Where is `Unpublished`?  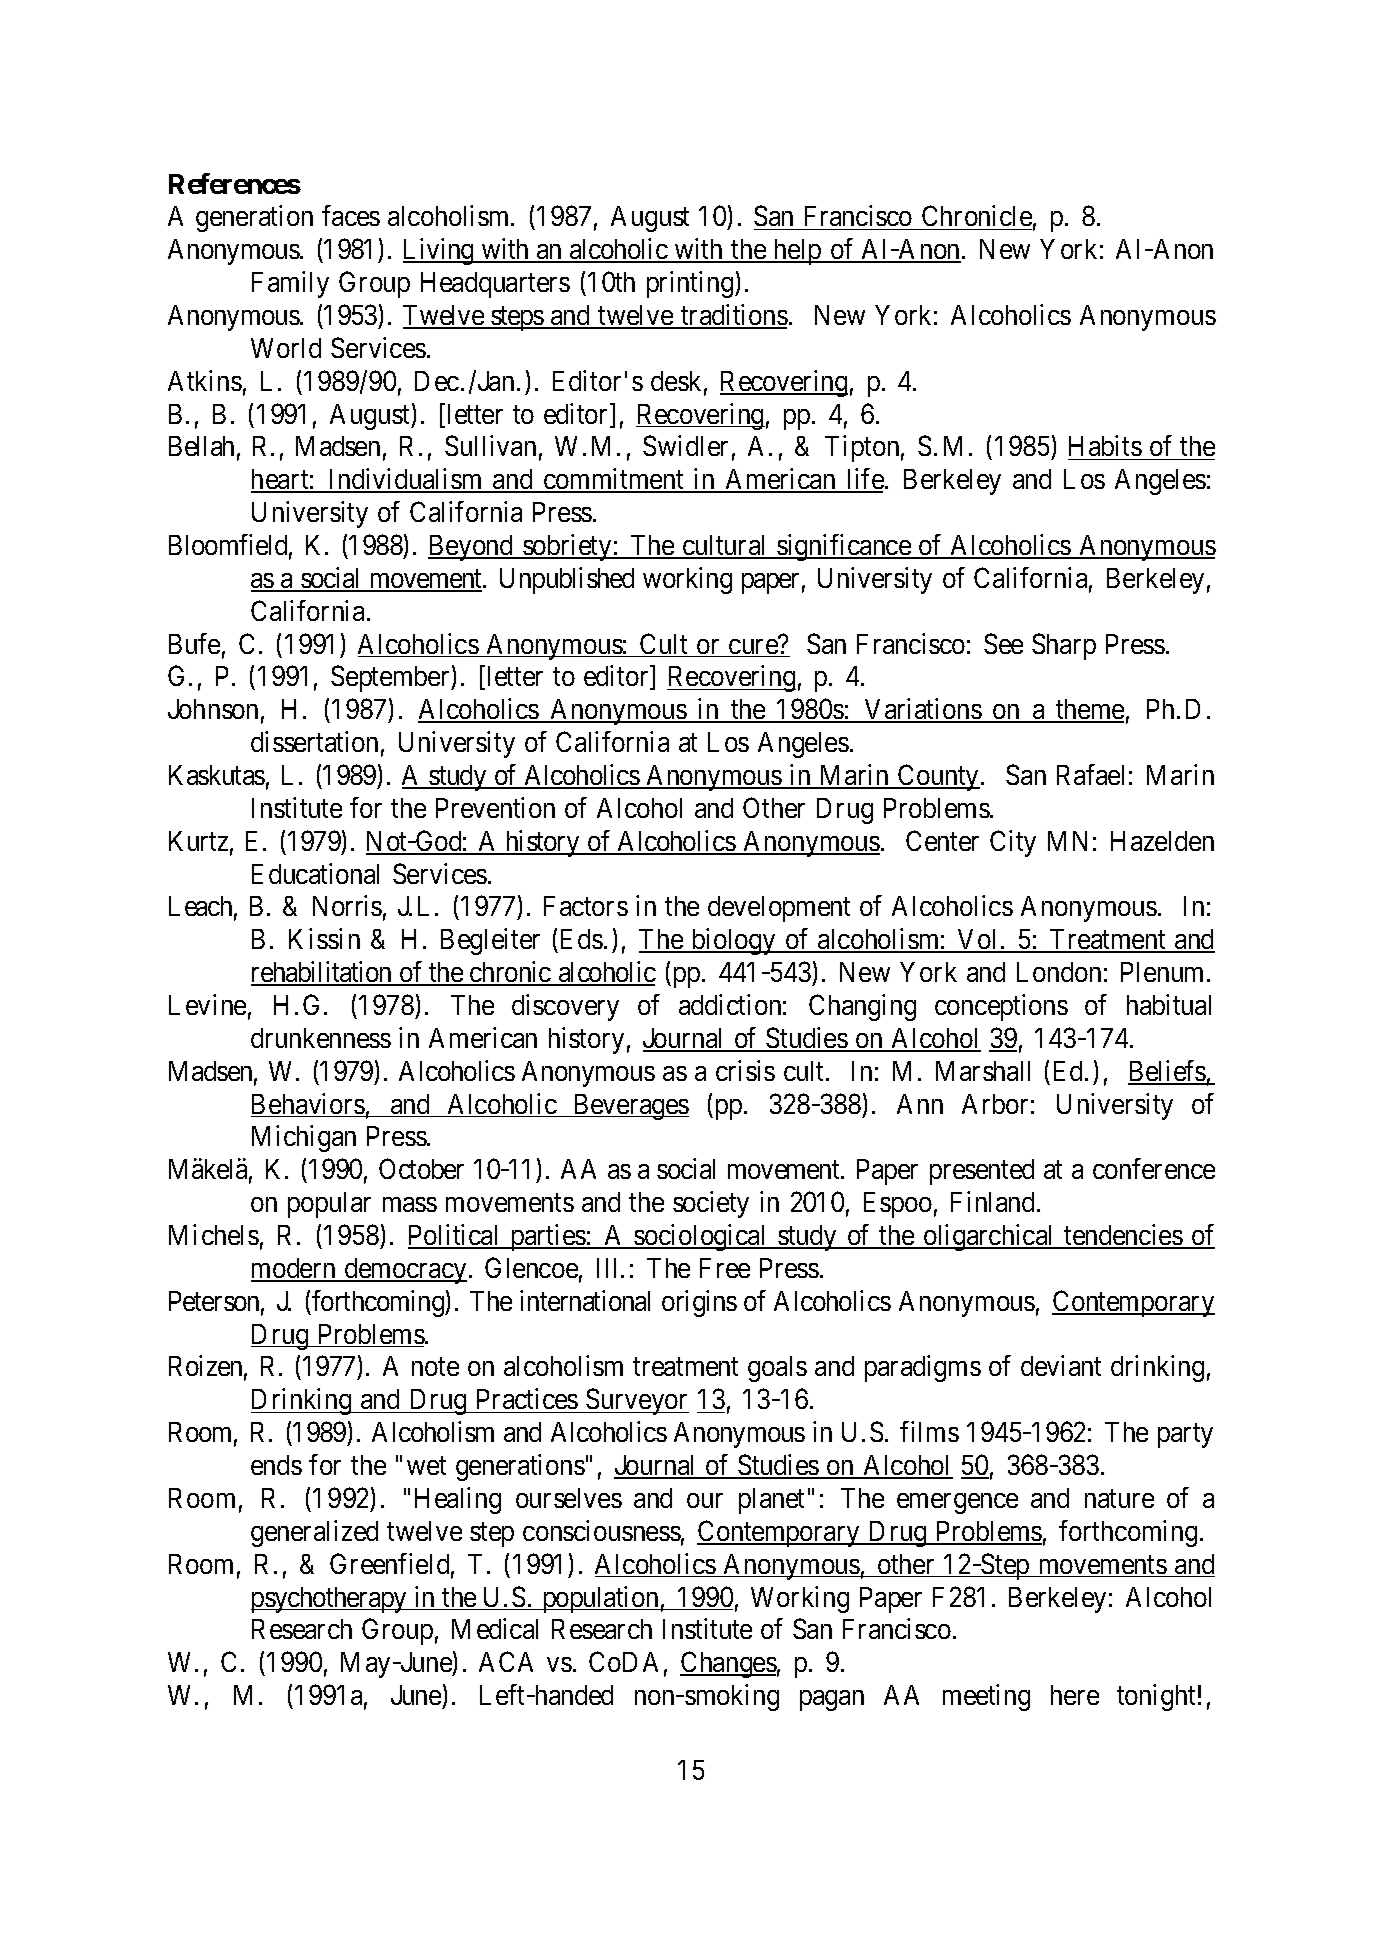 Unpublished is located at coordinates (567, 580).
